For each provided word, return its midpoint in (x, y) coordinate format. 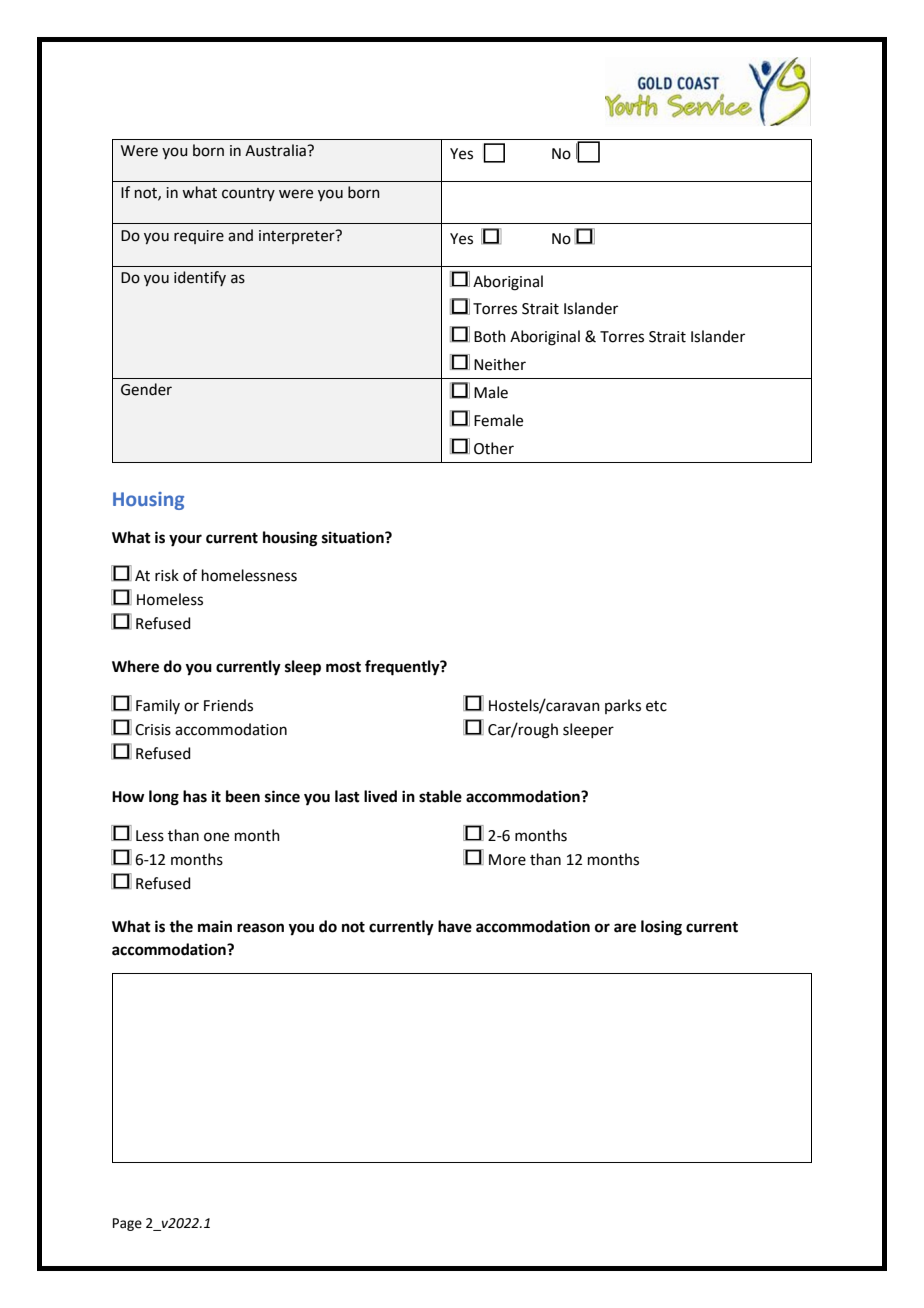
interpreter (298, 237)
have (455, 926)
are (625, 928)
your (185, 540)
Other (494, 448)
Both (490, 336)
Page (127, 1224)
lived (380, 796)
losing (661, 928)
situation (354, 537)
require (199, 237)
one (216, 837)
